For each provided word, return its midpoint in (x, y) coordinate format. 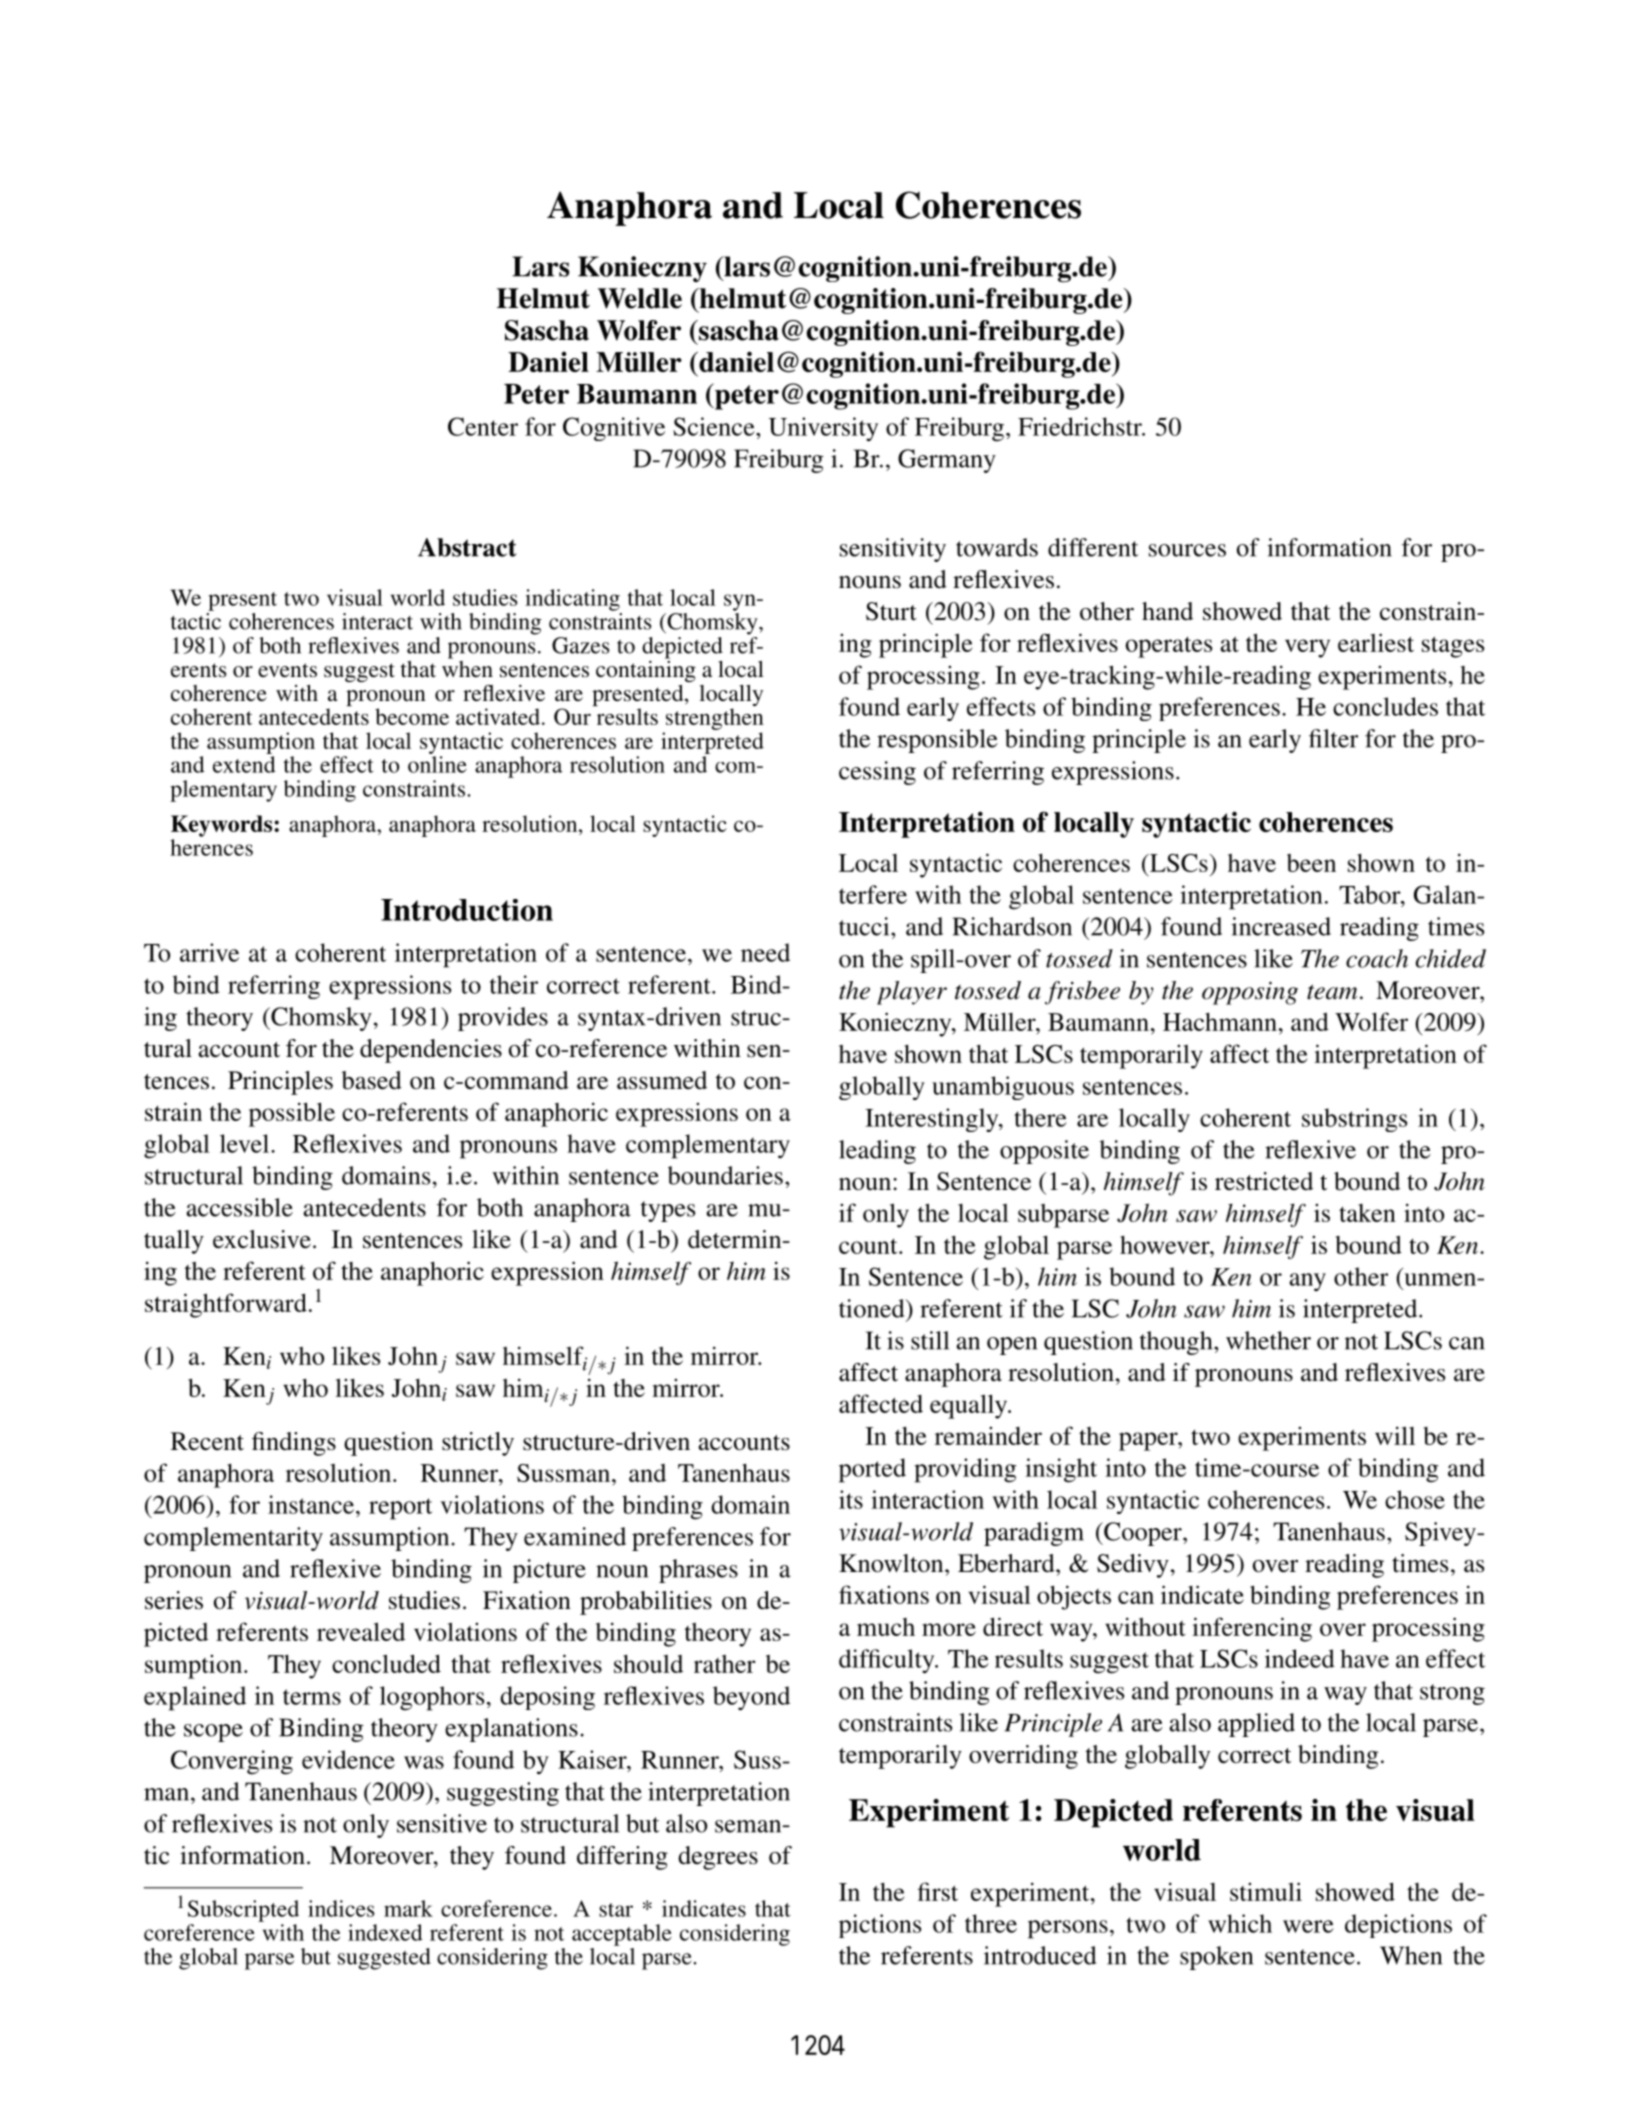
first (938, 1891)
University (823, 429)
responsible (937, 741)
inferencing (1252, 1629)
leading (877, 1152)
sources (1187, 550)
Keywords (223, 826)
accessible (239, 1207)
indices (341, 1908)
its (851, 1499)
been (1311, 863)
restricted (1264, 1181)
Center (483, 426)
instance (311, 1504)
